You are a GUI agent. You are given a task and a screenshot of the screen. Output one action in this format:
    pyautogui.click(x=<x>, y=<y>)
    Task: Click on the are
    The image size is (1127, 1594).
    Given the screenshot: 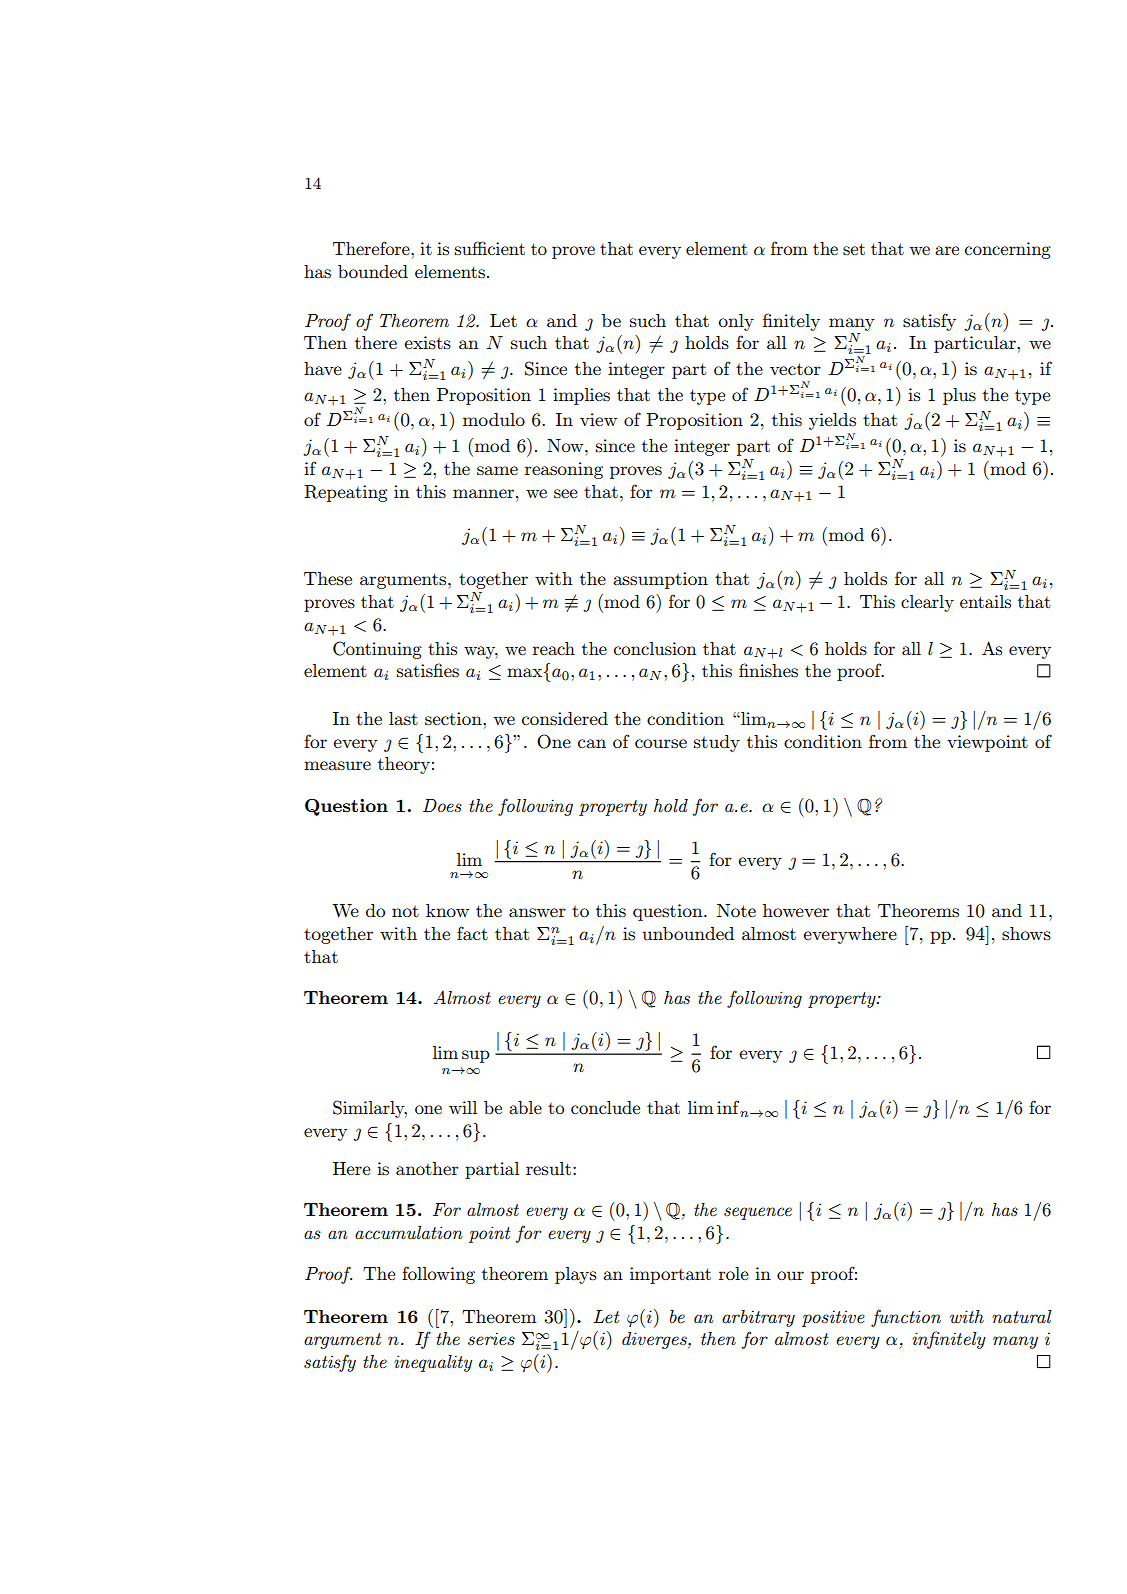 What is the action you would take?
    pyautogui.click(x=947, y=250)
